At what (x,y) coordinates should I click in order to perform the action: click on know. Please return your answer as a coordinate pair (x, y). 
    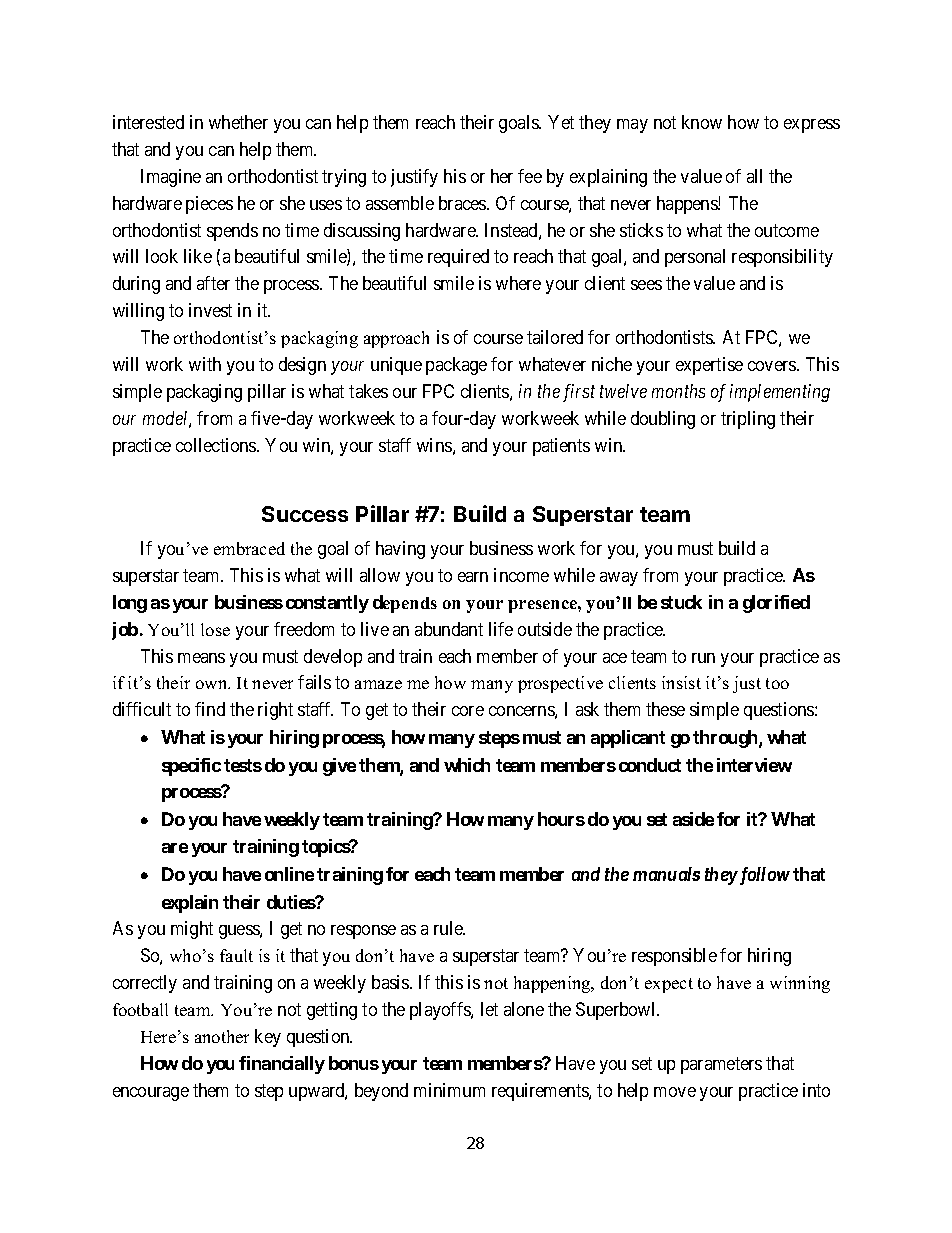
    Looking at the image, I should click on (702, 122).
